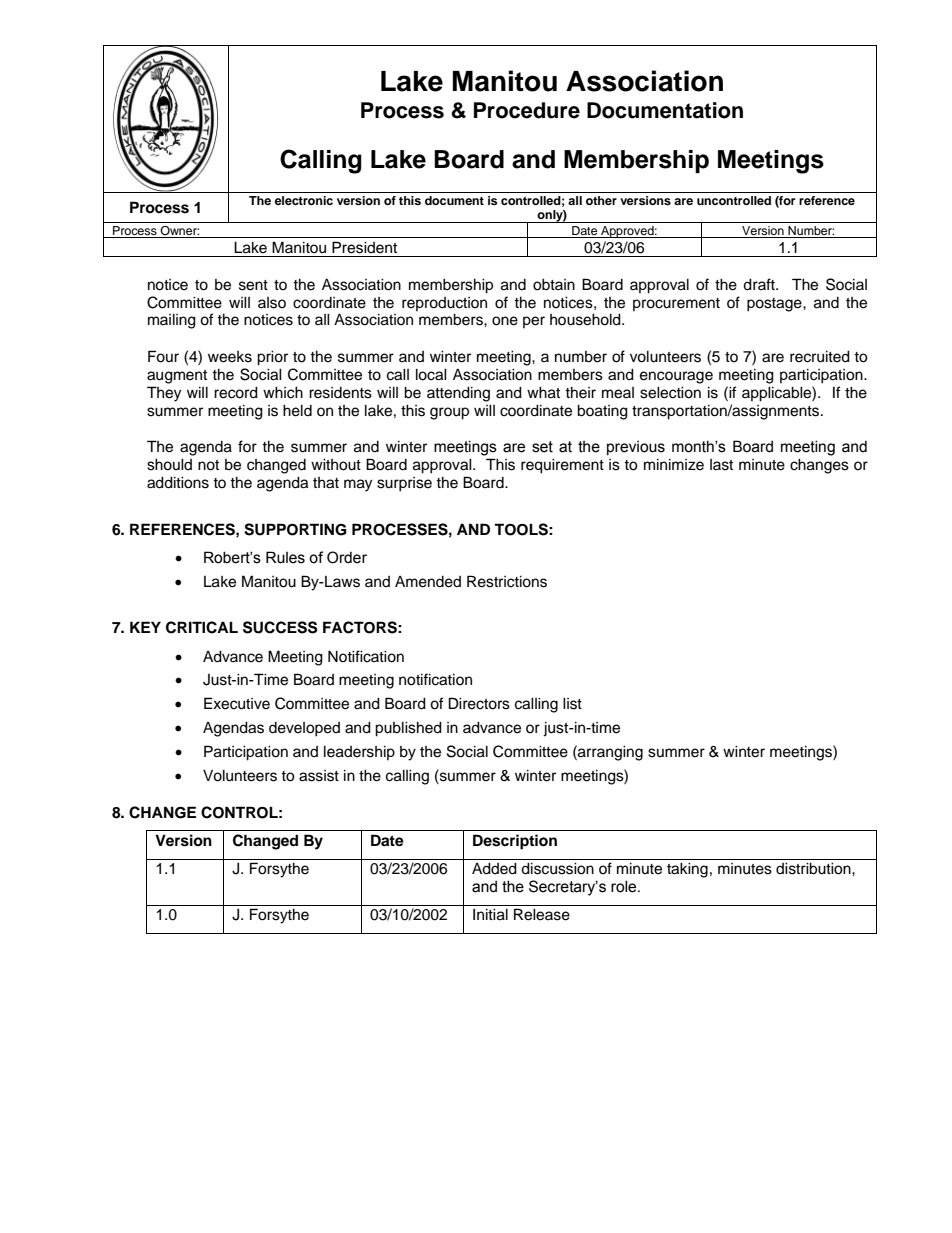  I want to click on Procedure, so click(527, 110).
